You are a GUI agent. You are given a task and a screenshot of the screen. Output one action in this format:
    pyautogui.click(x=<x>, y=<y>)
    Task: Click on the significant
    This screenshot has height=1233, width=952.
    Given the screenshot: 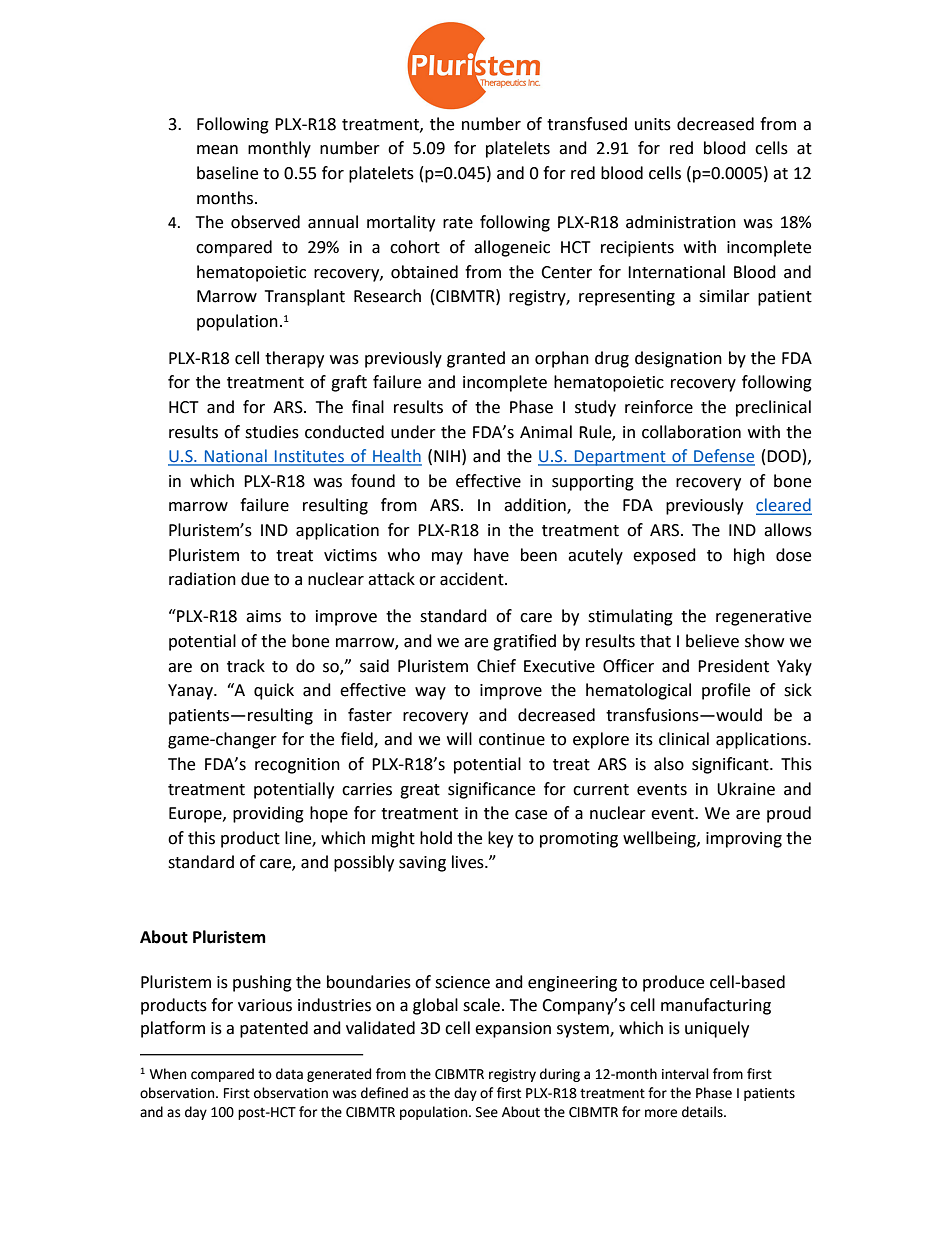 What is the action you would take?
    pyautogui.click(x=731, y=765)
